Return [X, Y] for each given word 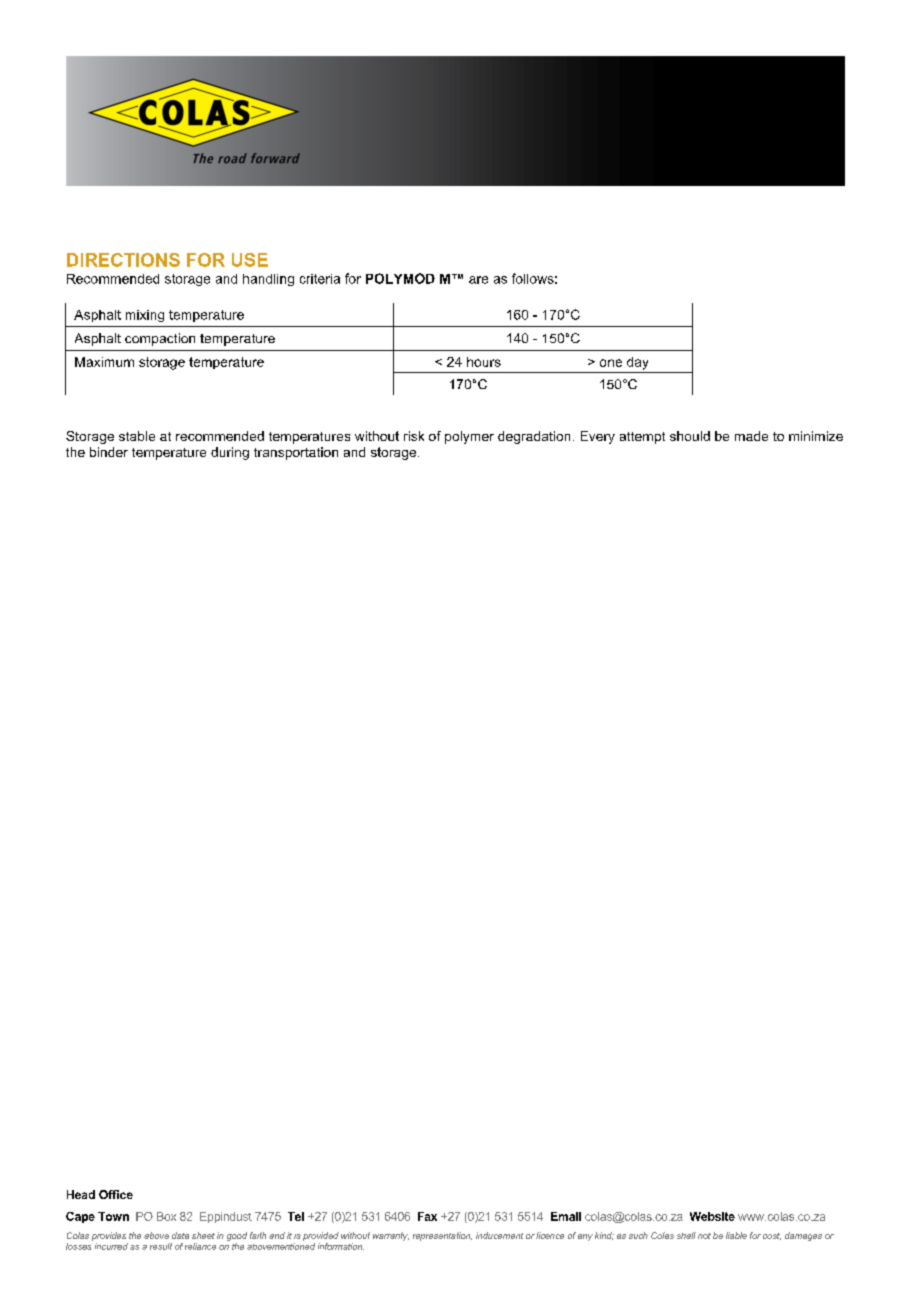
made [751, 436]
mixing [145, 316]
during [230, 453]
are [478, 280]
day [637, 363]
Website [712, 1216]
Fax [427, 1216]
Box [166, 1216]
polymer [469, 437]
